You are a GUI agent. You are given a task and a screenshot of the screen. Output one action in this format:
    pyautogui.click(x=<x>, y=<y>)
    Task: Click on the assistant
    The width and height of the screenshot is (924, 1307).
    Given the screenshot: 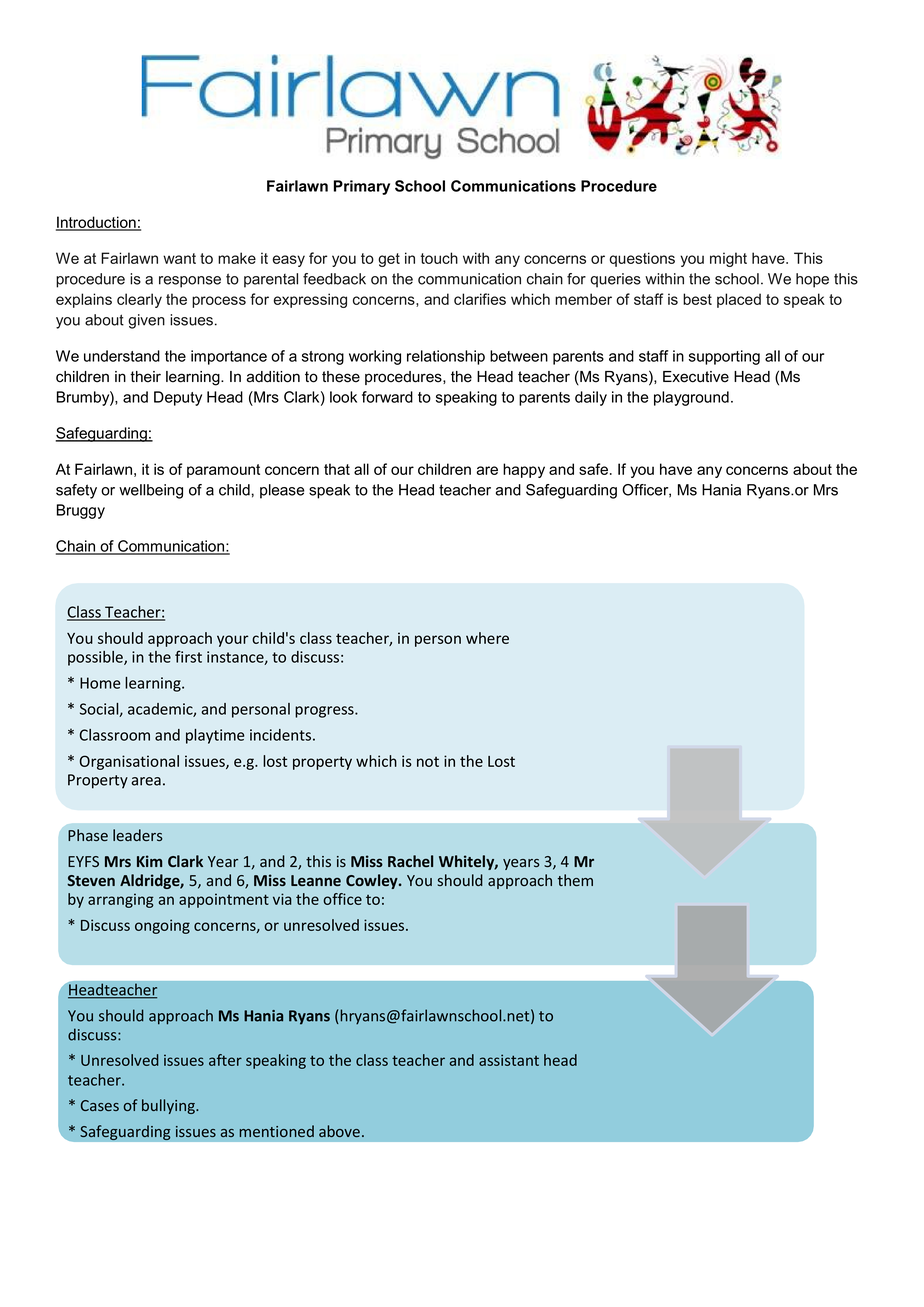 What is the action you would take?
    pyautogui.click(x=509, y=1060)
